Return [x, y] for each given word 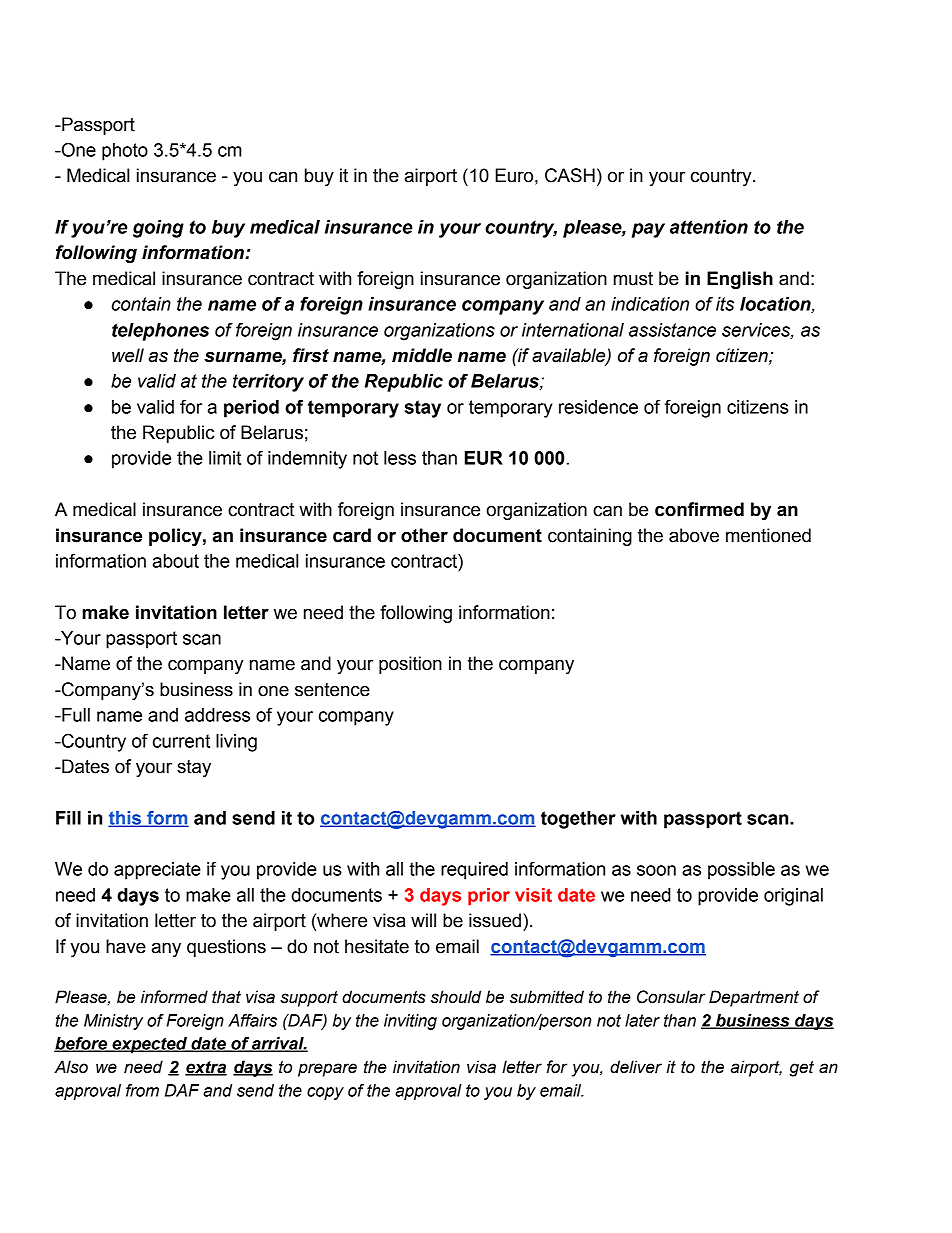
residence [598, 407]
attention [709, 227]
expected [149, 1045]
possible [741, 871]
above [694, 535]
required [474, 871]
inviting [410, 1022]
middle [422, 355]
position [410, 665]
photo [125, 152]
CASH [570, 175]
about [176, 561]
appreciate [157, 871]
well [128, 355]
